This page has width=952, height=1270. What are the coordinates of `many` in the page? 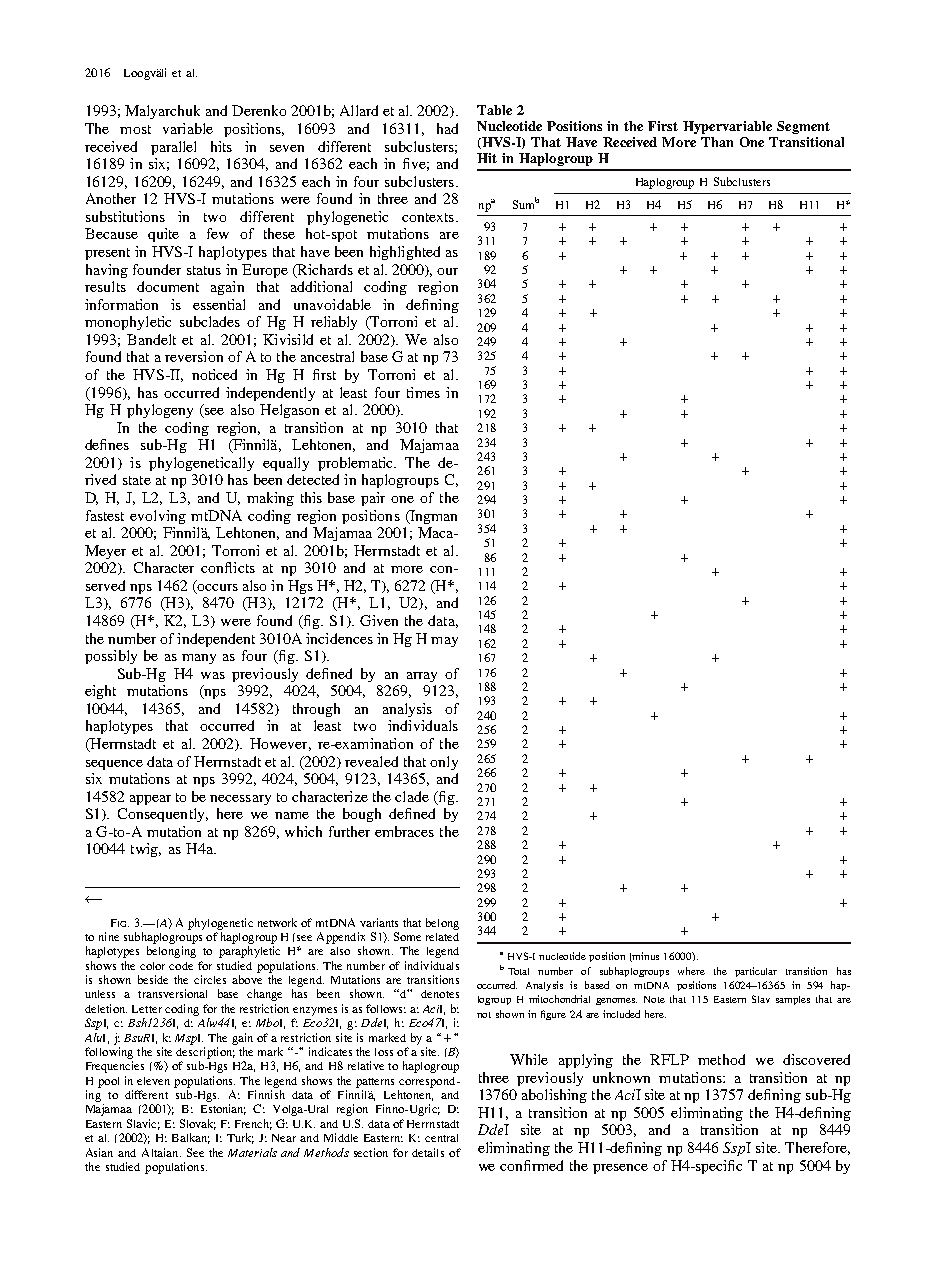 It's located at (199, 659).
